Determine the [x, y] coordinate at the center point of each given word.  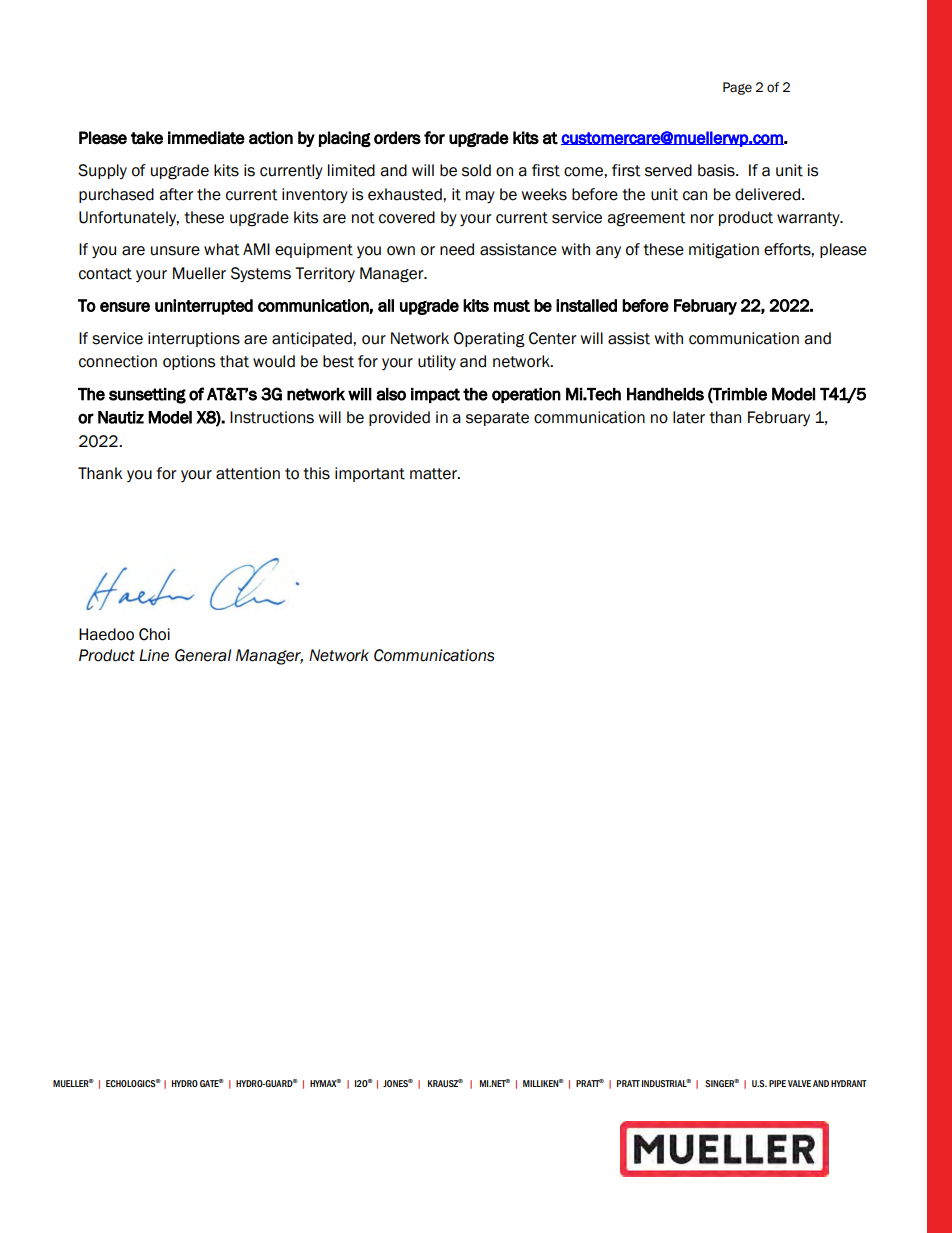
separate [497, 419]
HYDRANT [849, 1083]
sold [476, 170]
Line [154, 655]
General [203, 655]
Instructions [272, 417]
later [689, 417]
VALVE [799, 1083]
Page [737, 88]
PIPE [777, 1083]
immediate [206, 138]
